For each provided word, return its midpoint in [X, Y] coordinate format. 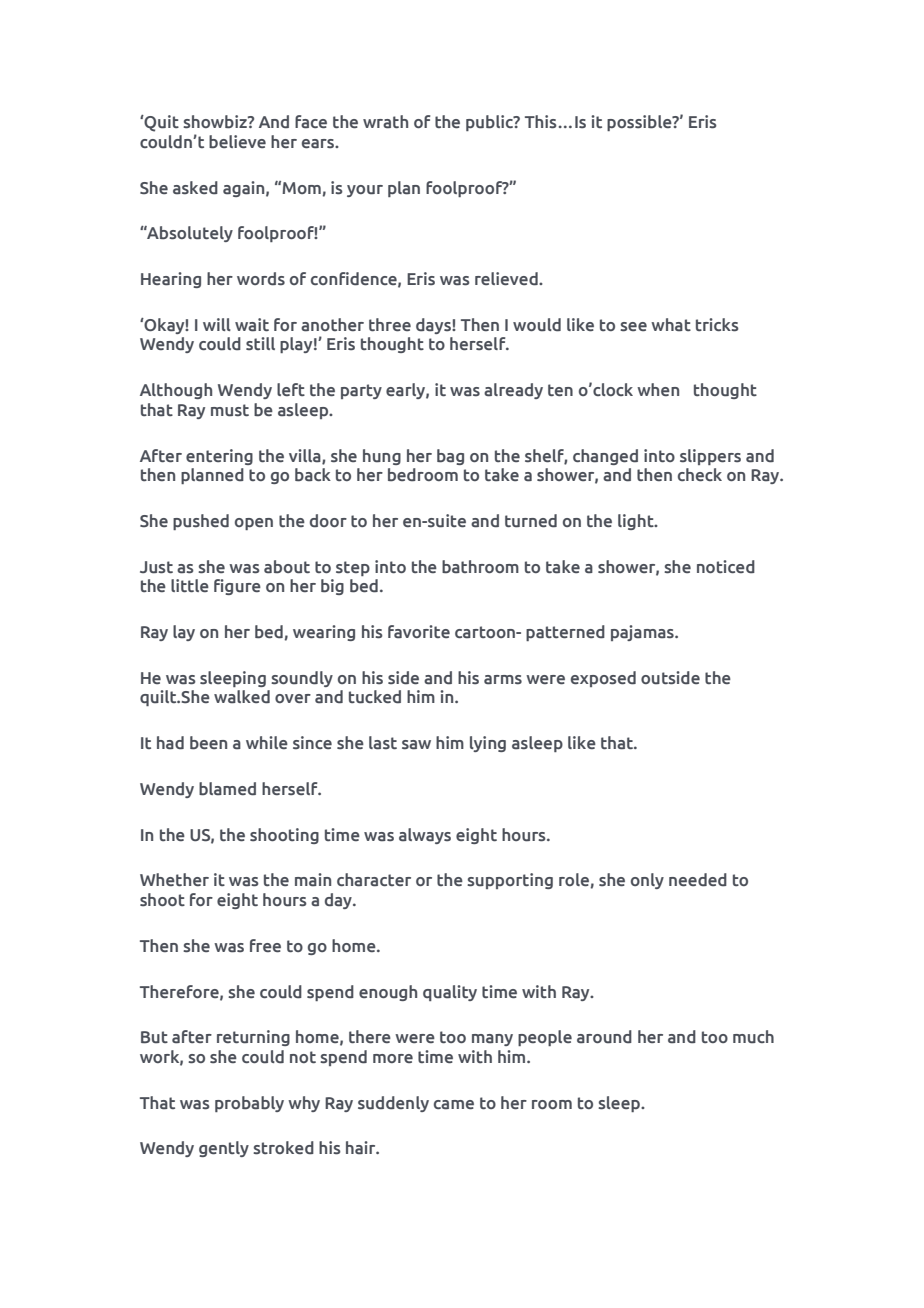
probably [249, 1104]
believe [237, 142]
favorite [419, 632]
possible [640, 123]
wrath [385, 122]
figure [237, 587]
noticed [726, 567]
